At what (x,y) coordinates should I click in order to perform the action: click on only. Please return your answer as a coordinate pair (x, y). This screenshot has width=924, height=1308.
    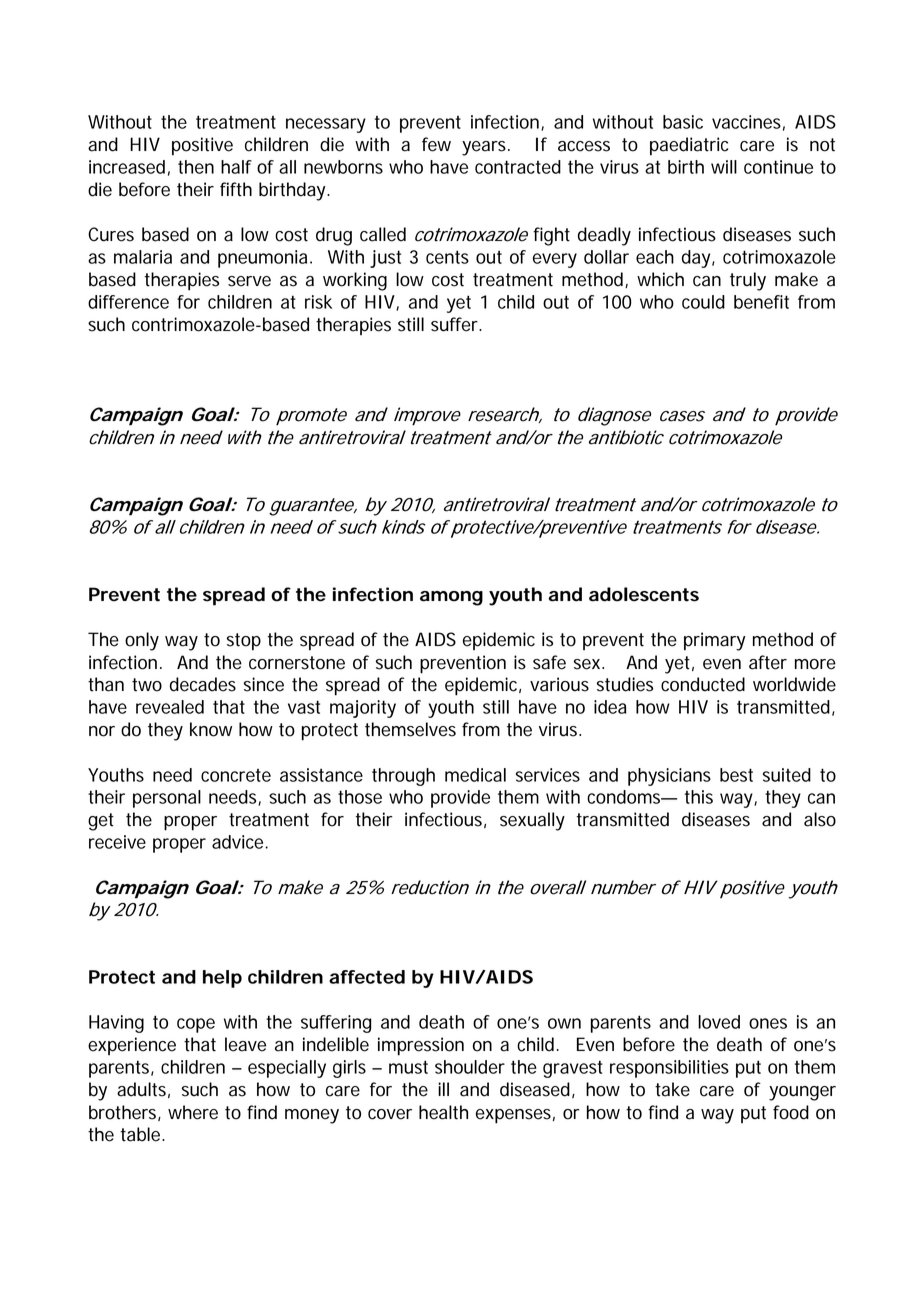
    Looking at the image, I should click on (142, 641).
